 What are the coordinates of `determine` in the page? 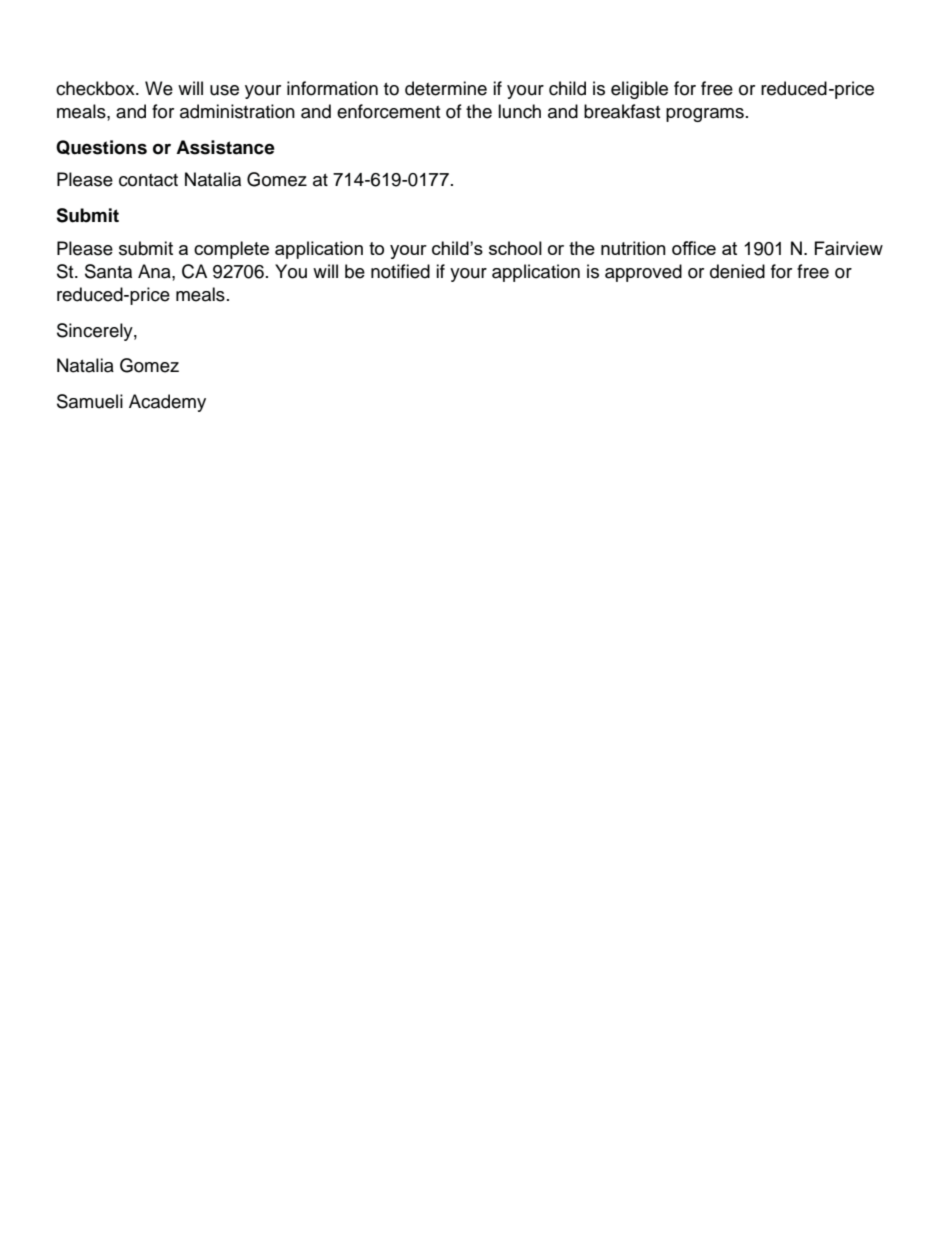 It's located at (446, 88).
